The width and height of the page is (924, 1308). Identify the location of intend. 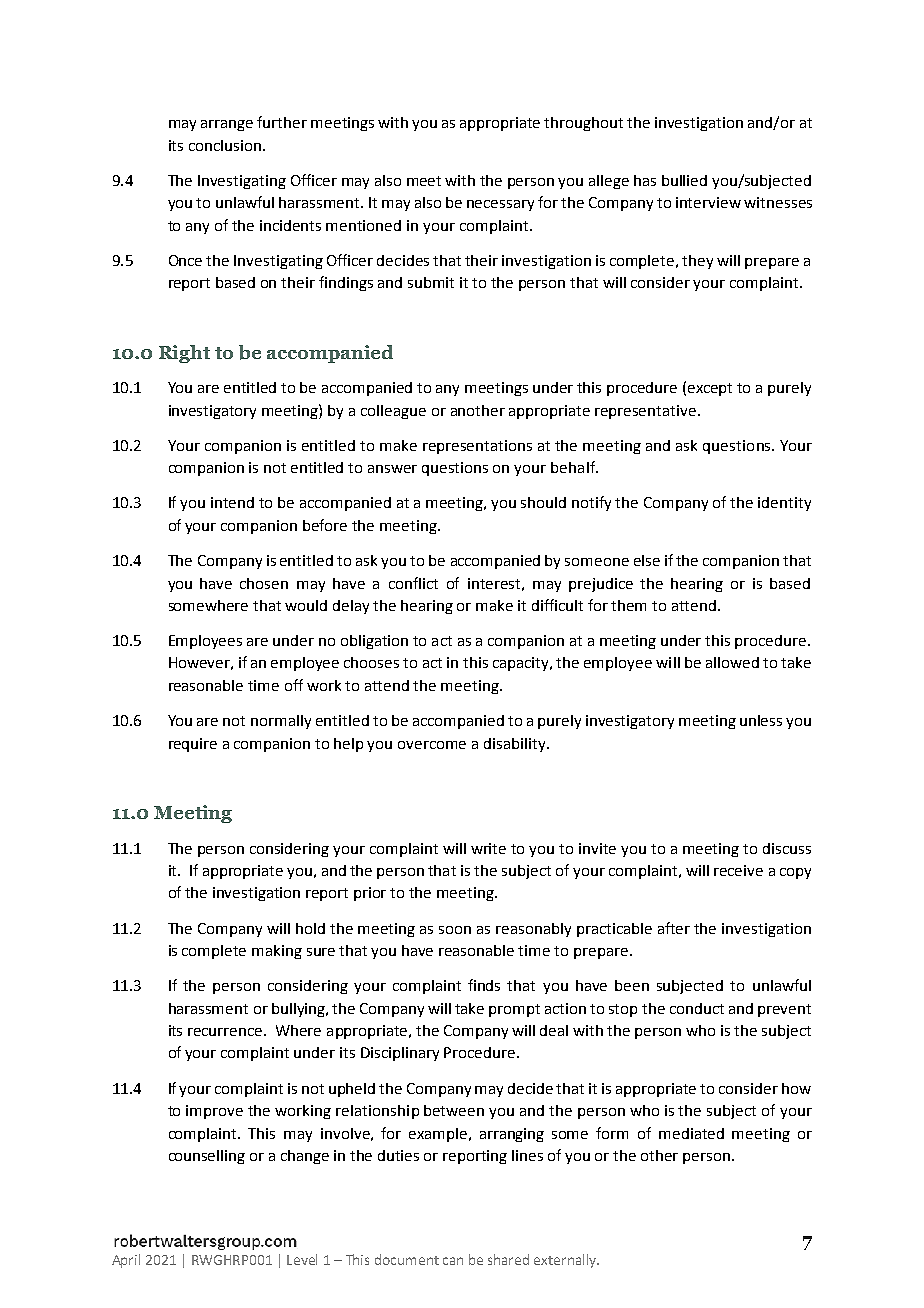
(232, 502).
